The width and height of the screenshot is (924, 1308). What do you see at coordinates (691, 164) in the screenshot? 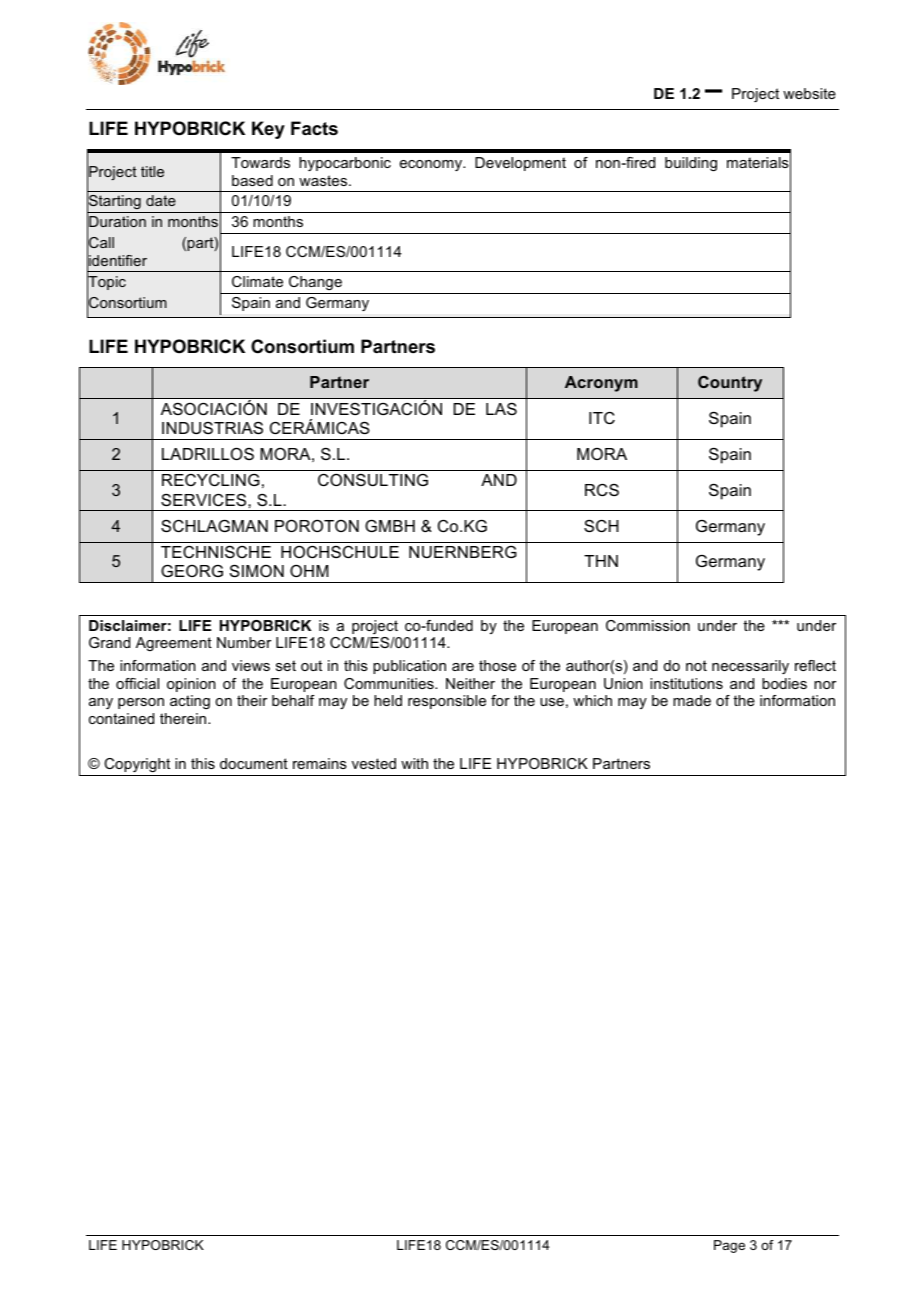
I see `building` at bounding box center [691, 164].
